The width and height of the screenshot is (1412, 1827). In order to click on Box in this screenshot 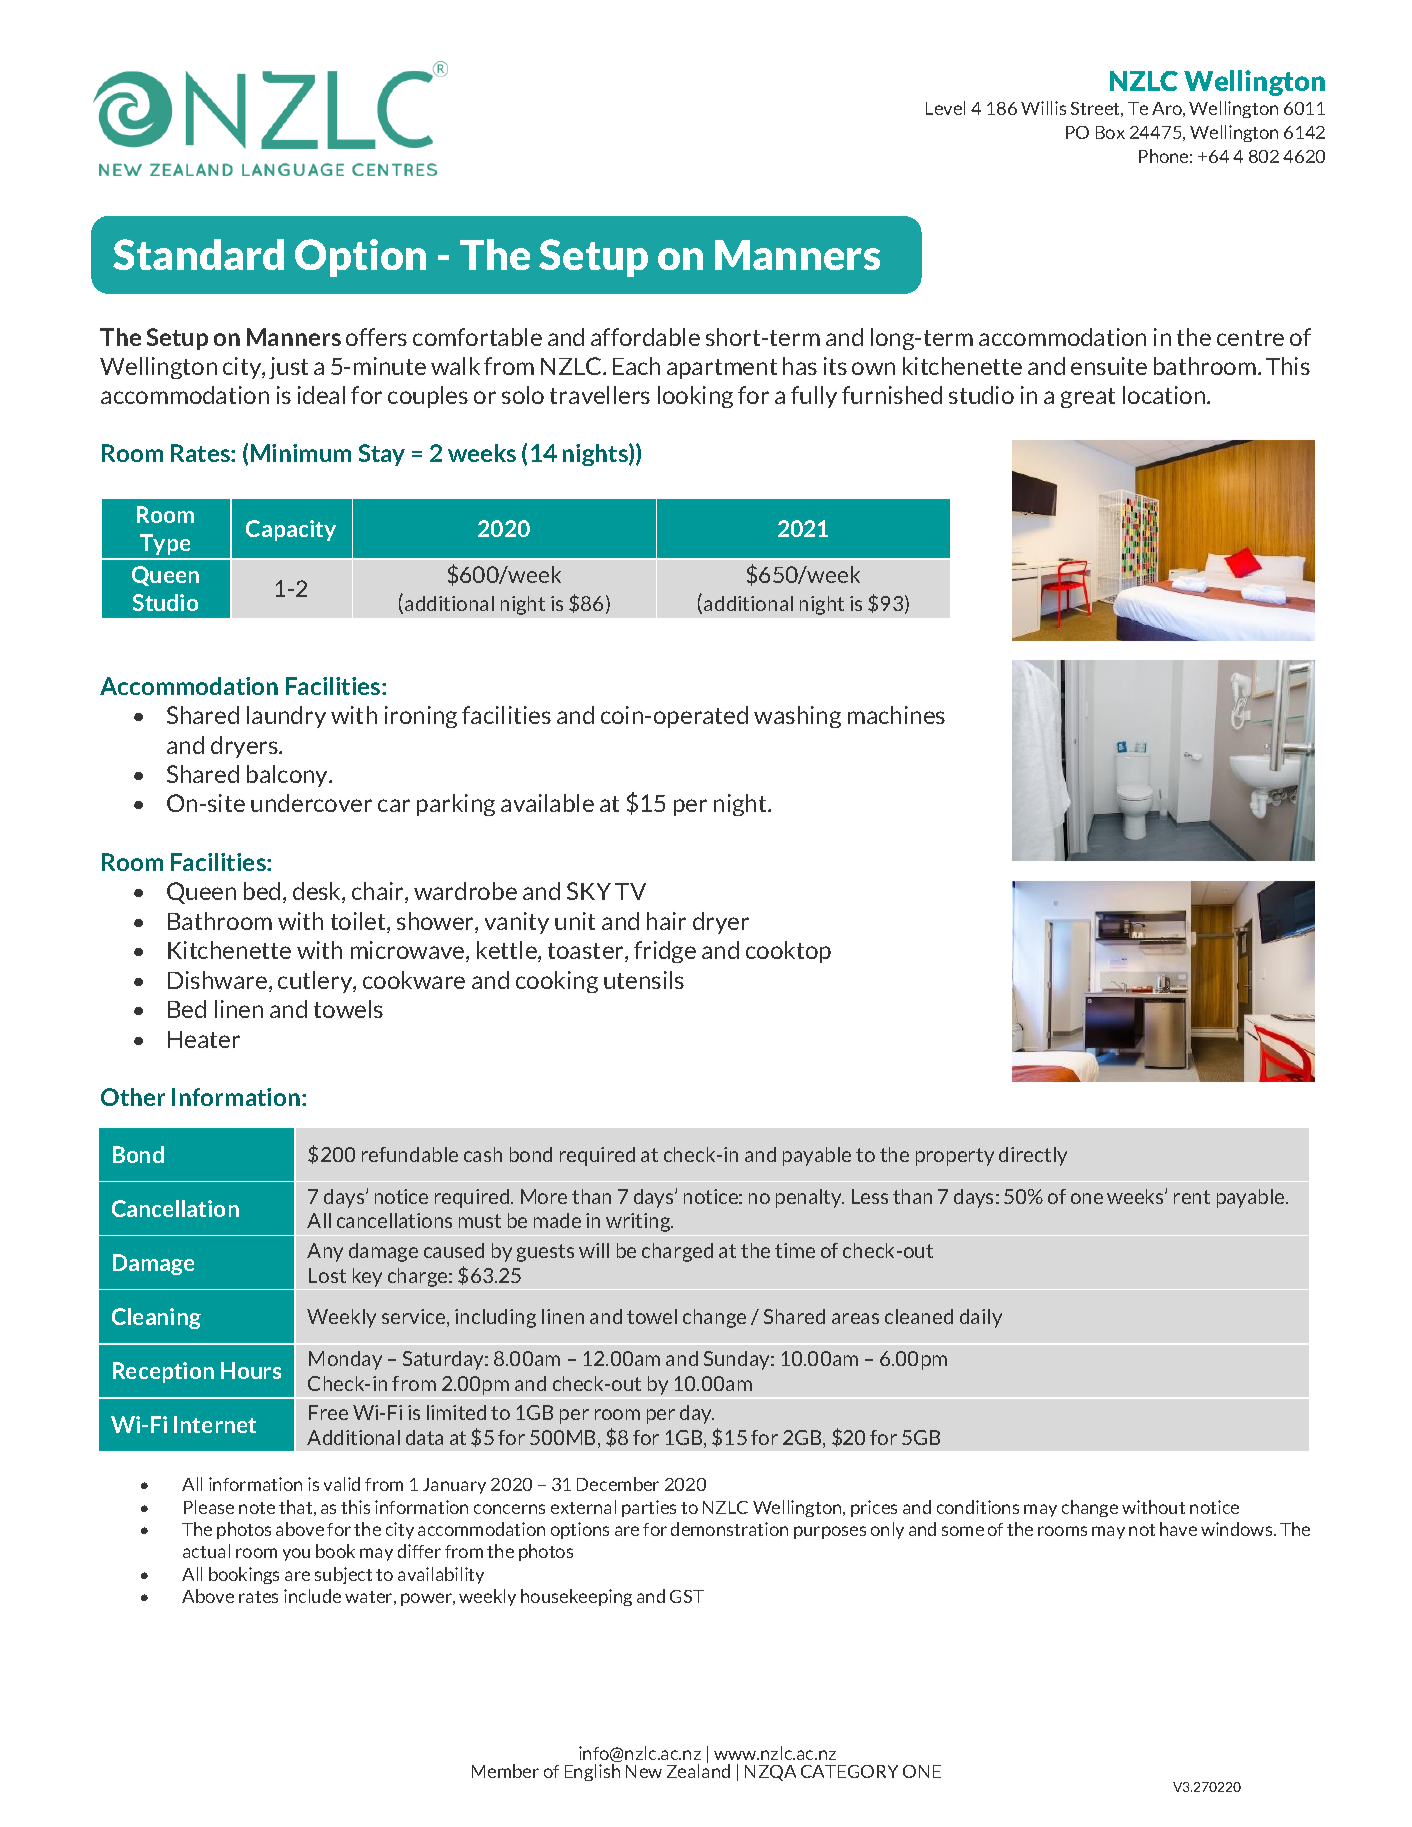, I will do `click(1110, 132)`.
